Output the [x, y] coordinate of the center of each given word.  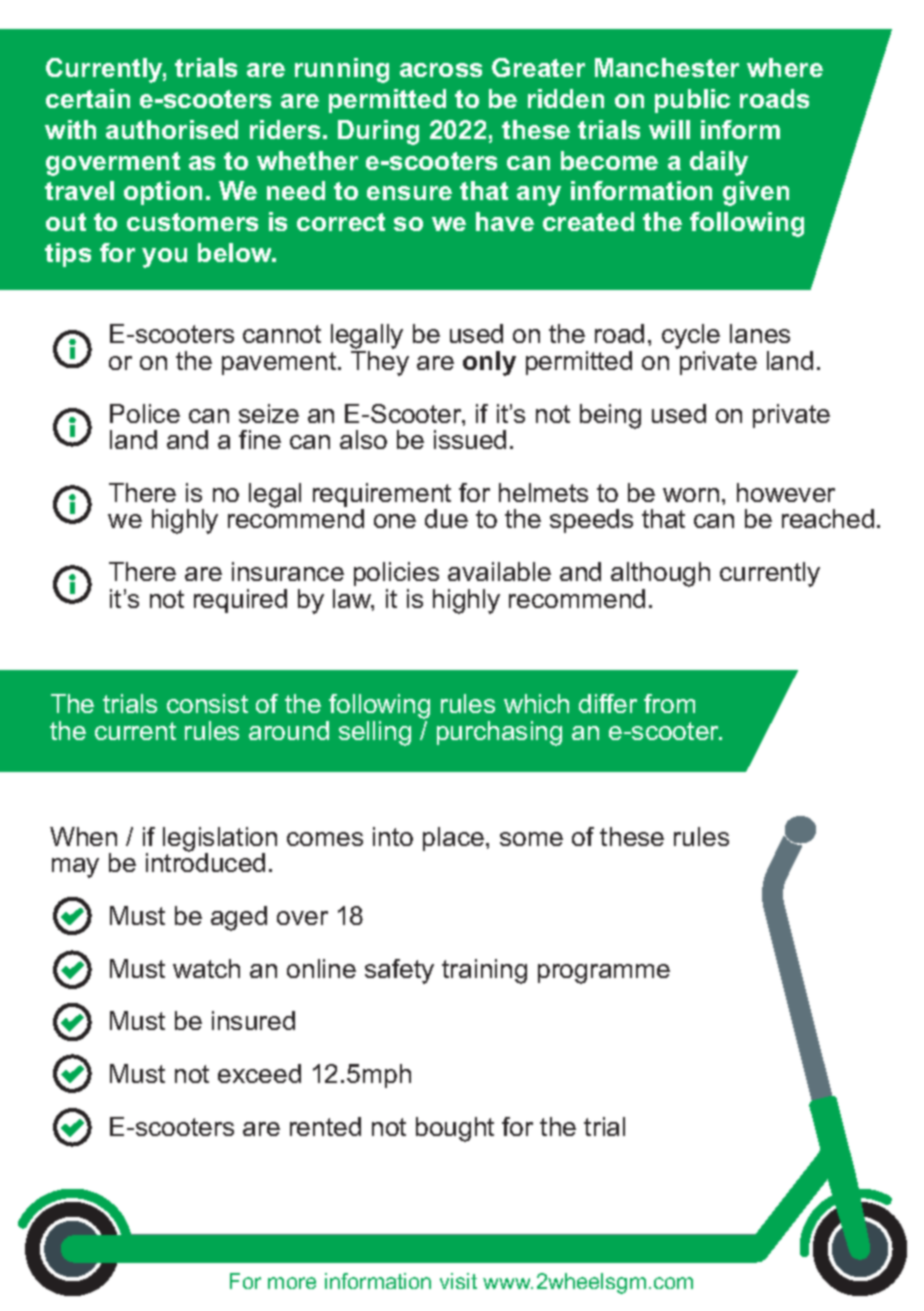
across [441, 70]
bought [455, 1129]
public [692, 101]
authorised [172, 129]
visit [458, 1281]
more [292, 1283]
